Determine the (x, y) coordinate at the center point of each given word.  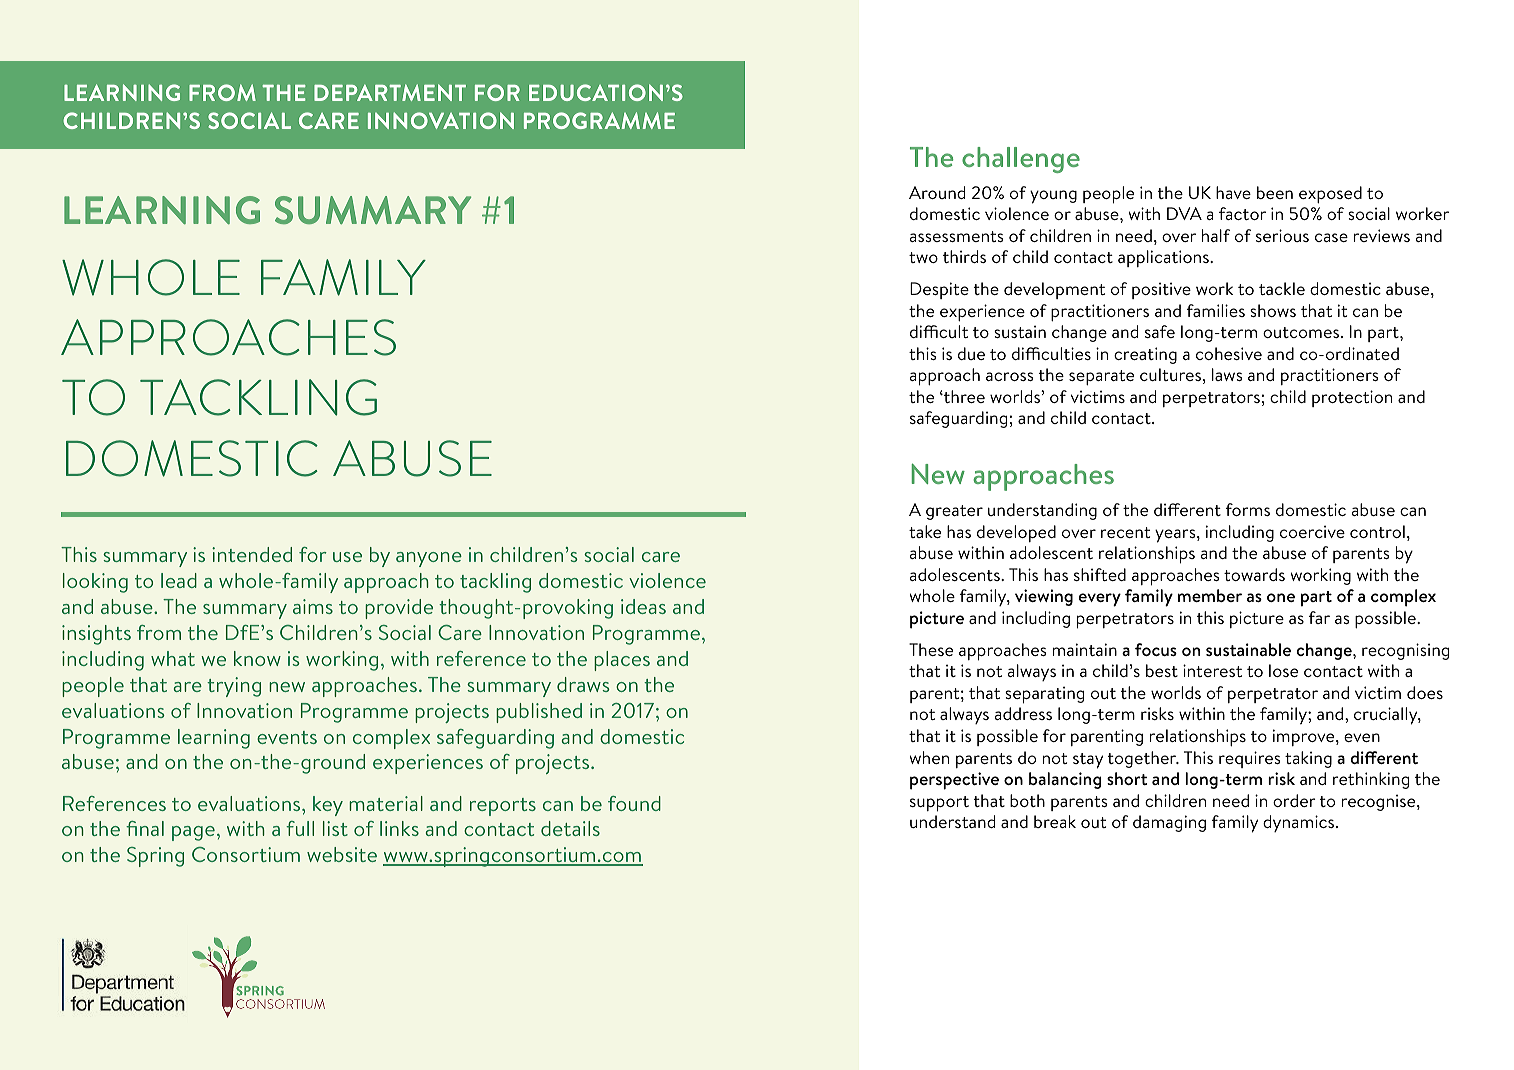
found (634, 803)
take (925, 531)
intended (252, 554)
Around (937, 192)
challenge (1021, 160)
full (300, 828)
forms (1248, 509)
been (1275, 192)
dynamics (1300, 823)
